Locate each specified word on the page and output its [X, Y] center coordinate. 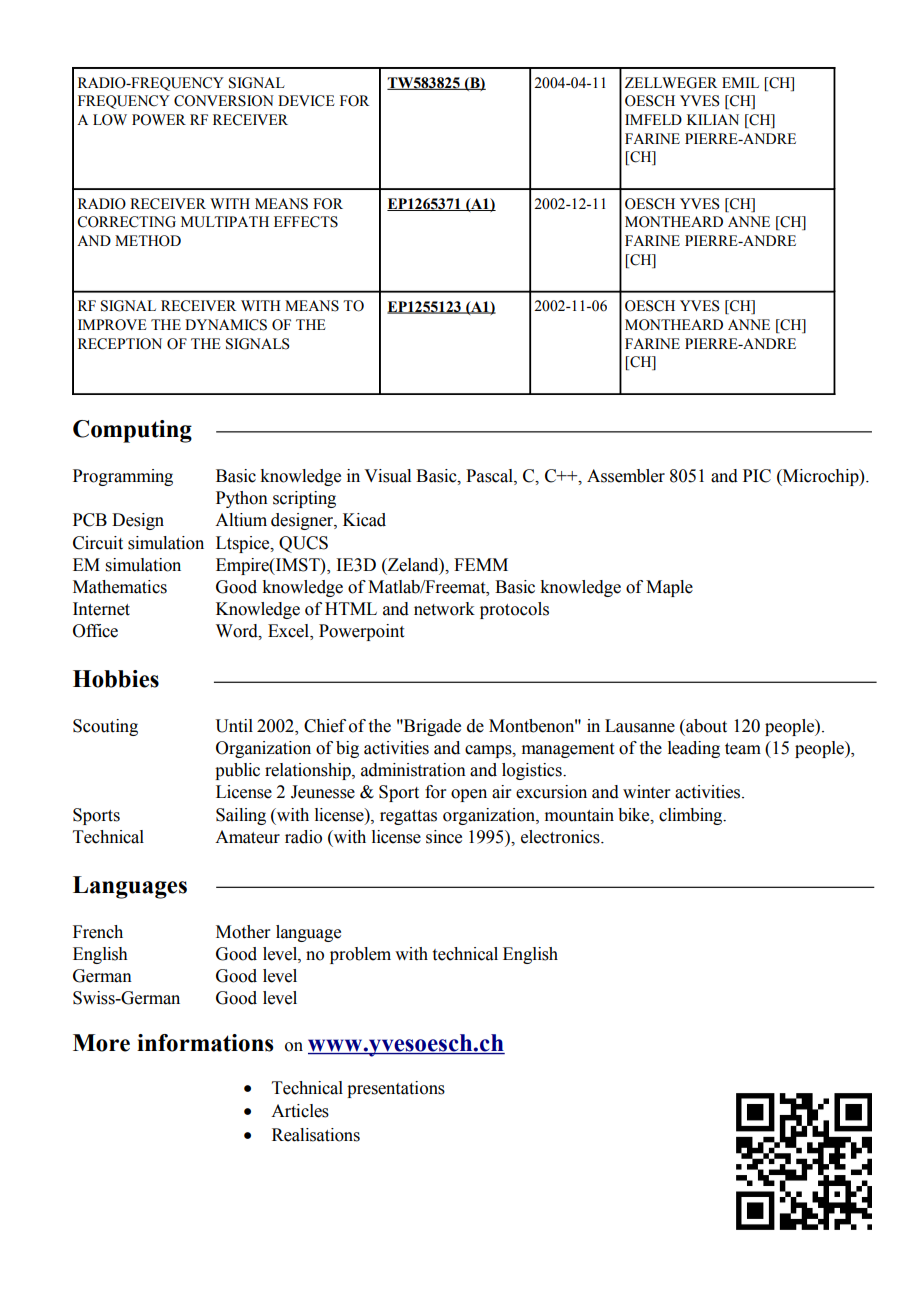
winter [647, 792]
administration [413, 770]
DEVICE [306, 101]
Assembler [626, 476]
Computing [132, 431]
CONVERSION [224, 101]
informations [205, 1043]
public [237, 771]
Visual [387, 476]
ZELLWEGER [671, 83]
